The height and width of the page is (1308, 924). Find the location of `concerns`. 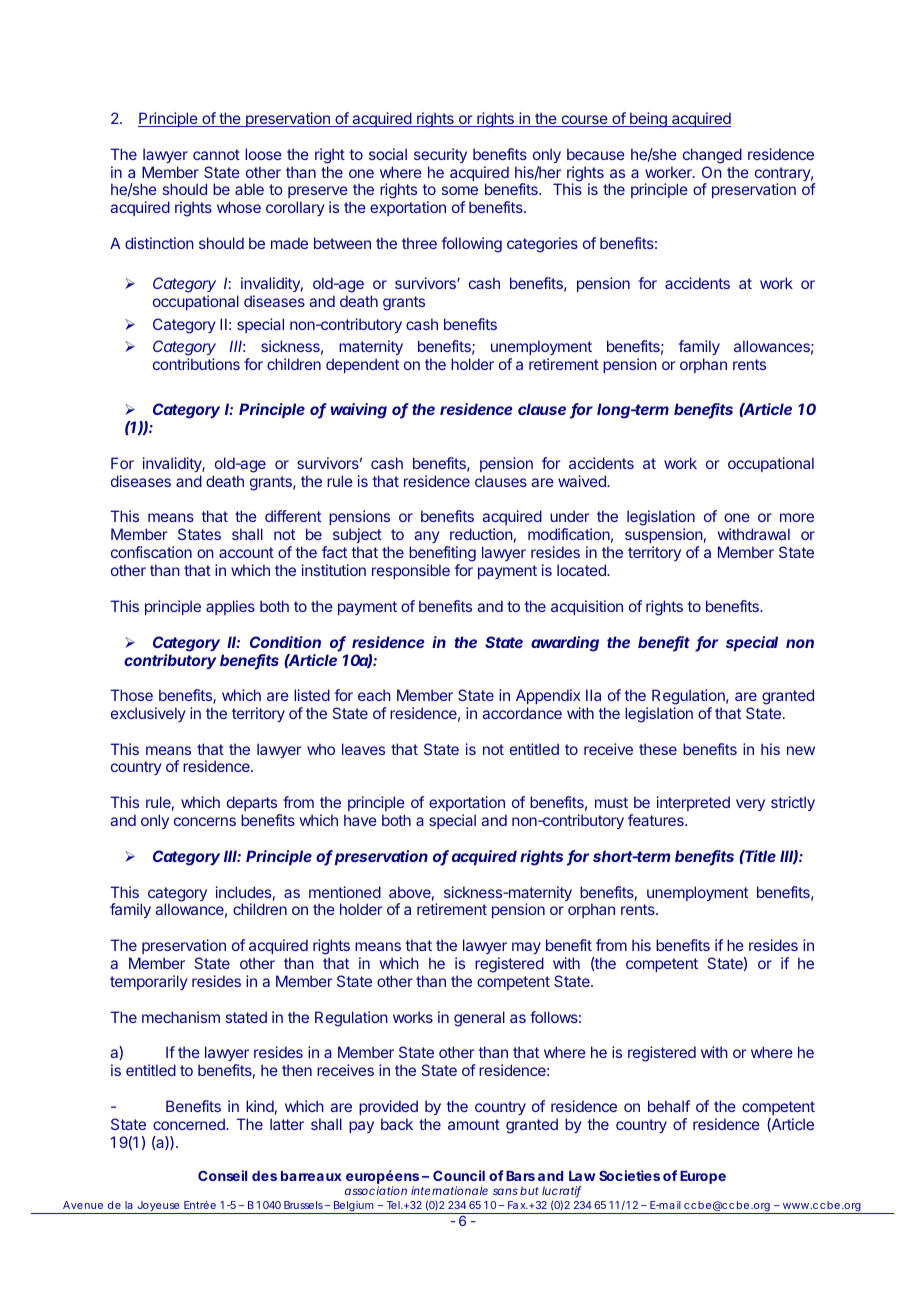

concerns is located at coordinates (205, 821).
